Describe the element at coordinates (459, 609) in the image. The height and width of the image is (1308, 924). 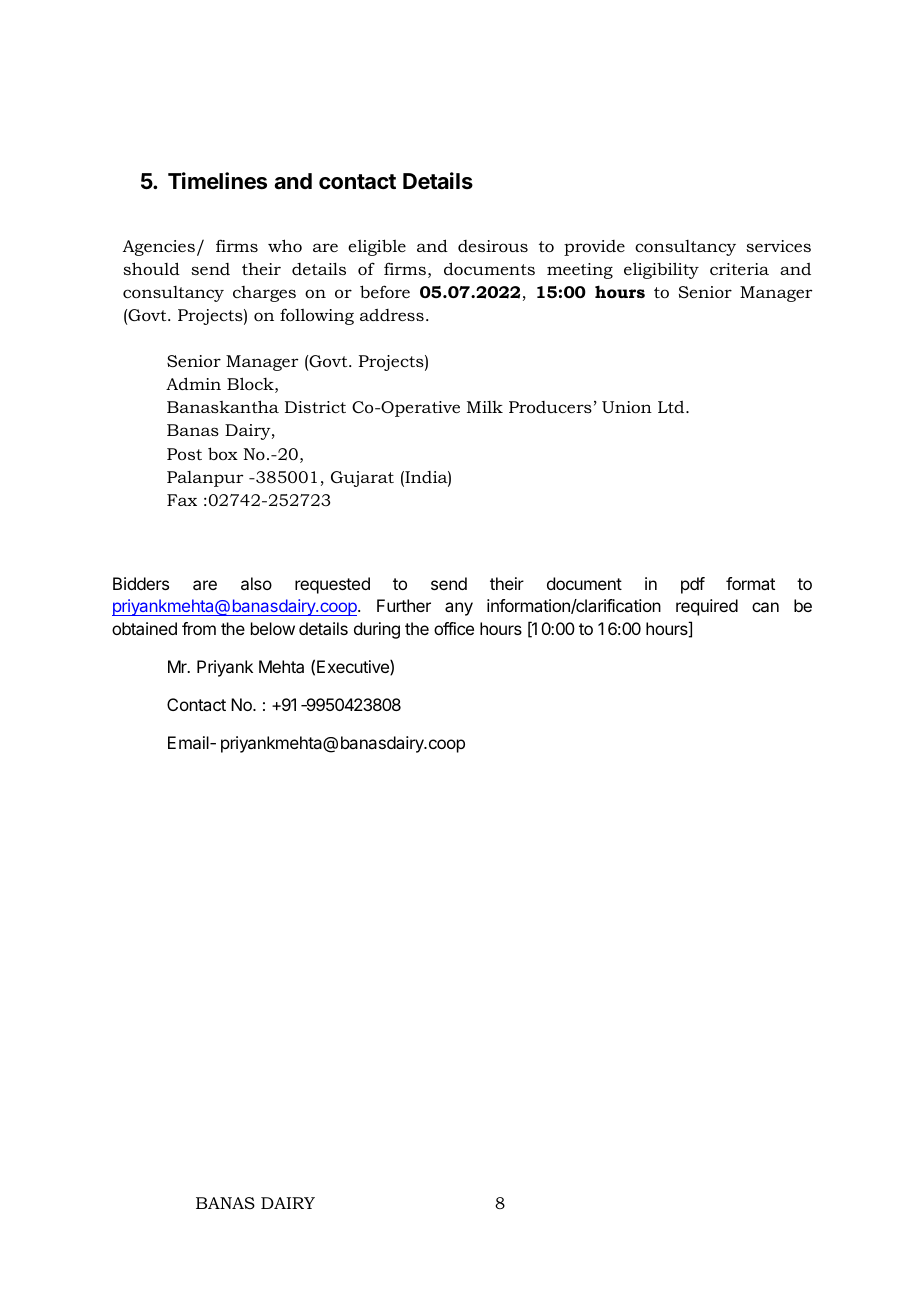
I see `any` at that location.
